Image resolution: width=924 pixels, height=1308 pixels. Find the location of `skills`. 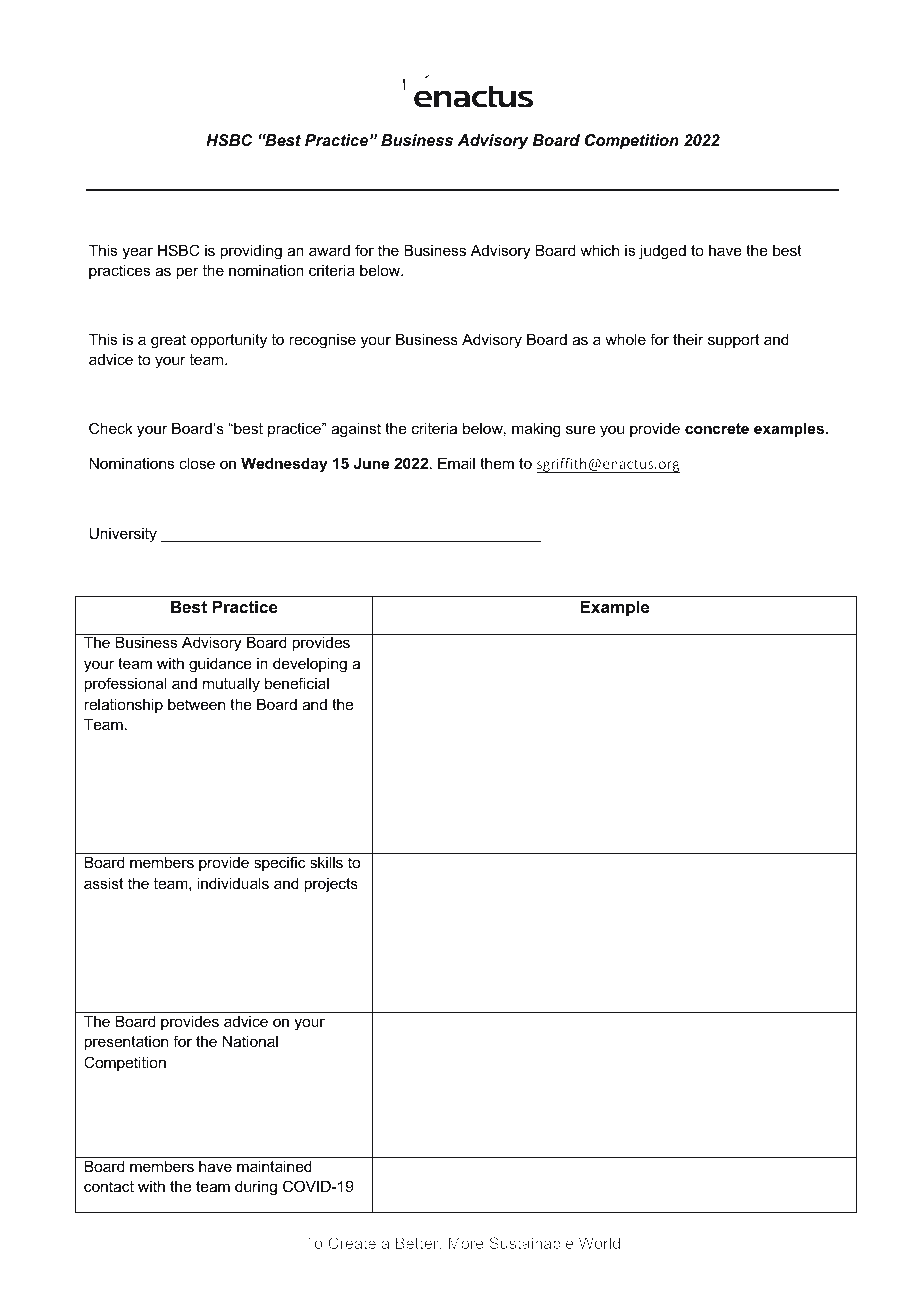

skills is located at coordinates (326, 862).
